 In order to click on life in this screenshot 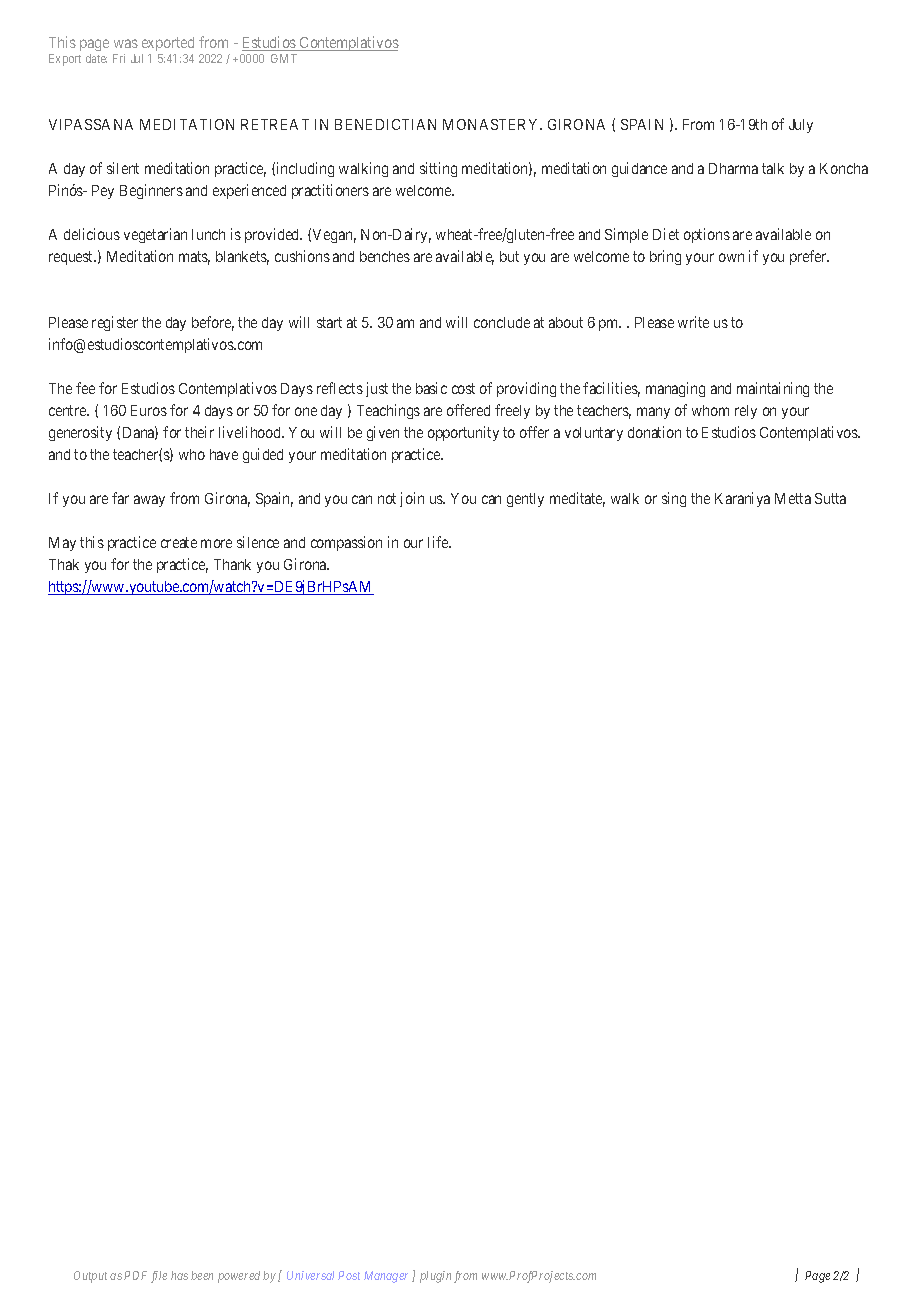, I will do `click(439, 542)`.
